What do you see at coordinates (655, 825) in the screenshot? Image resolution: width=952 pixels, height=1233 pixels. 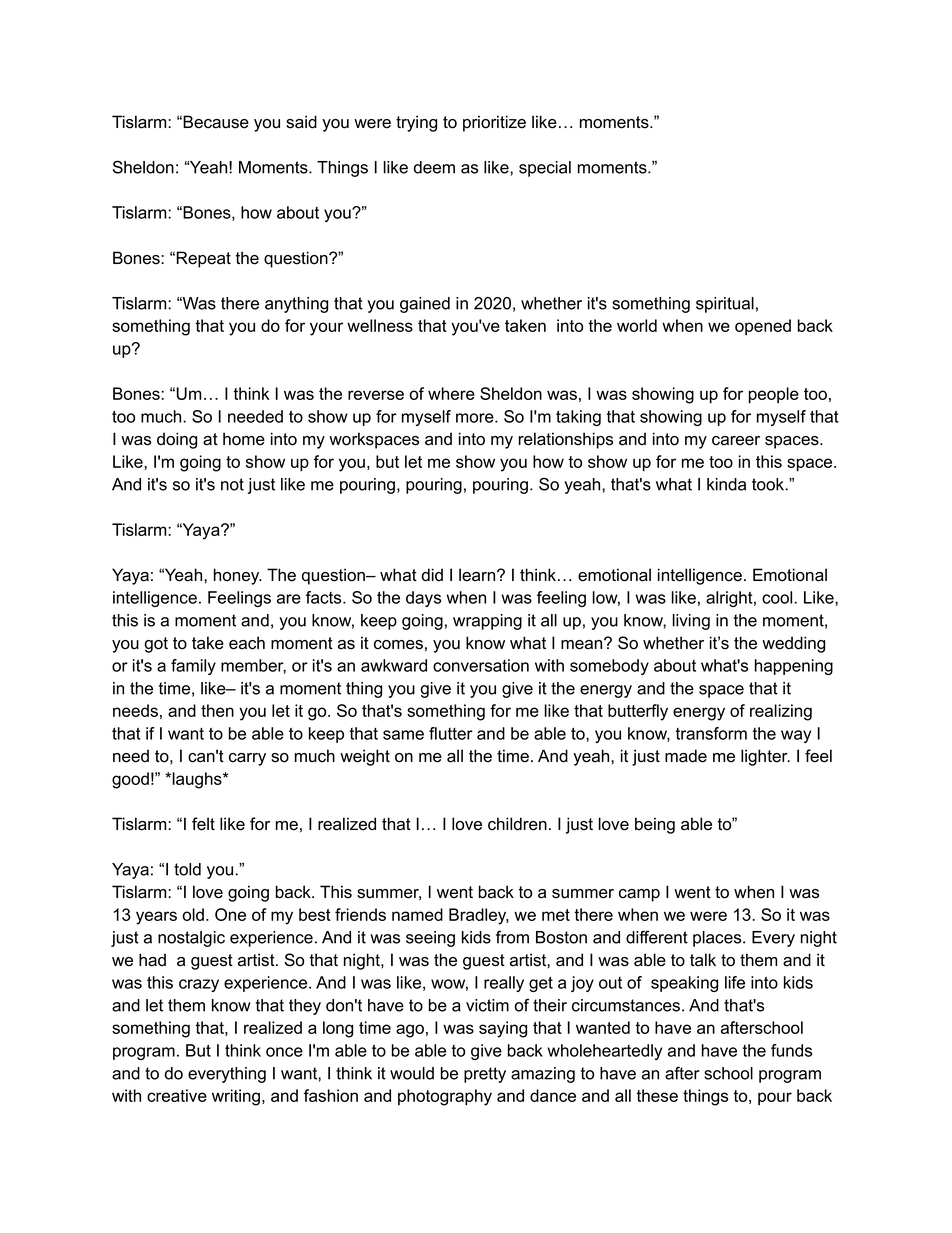 I see `being` at bounding box center [655, 825].
